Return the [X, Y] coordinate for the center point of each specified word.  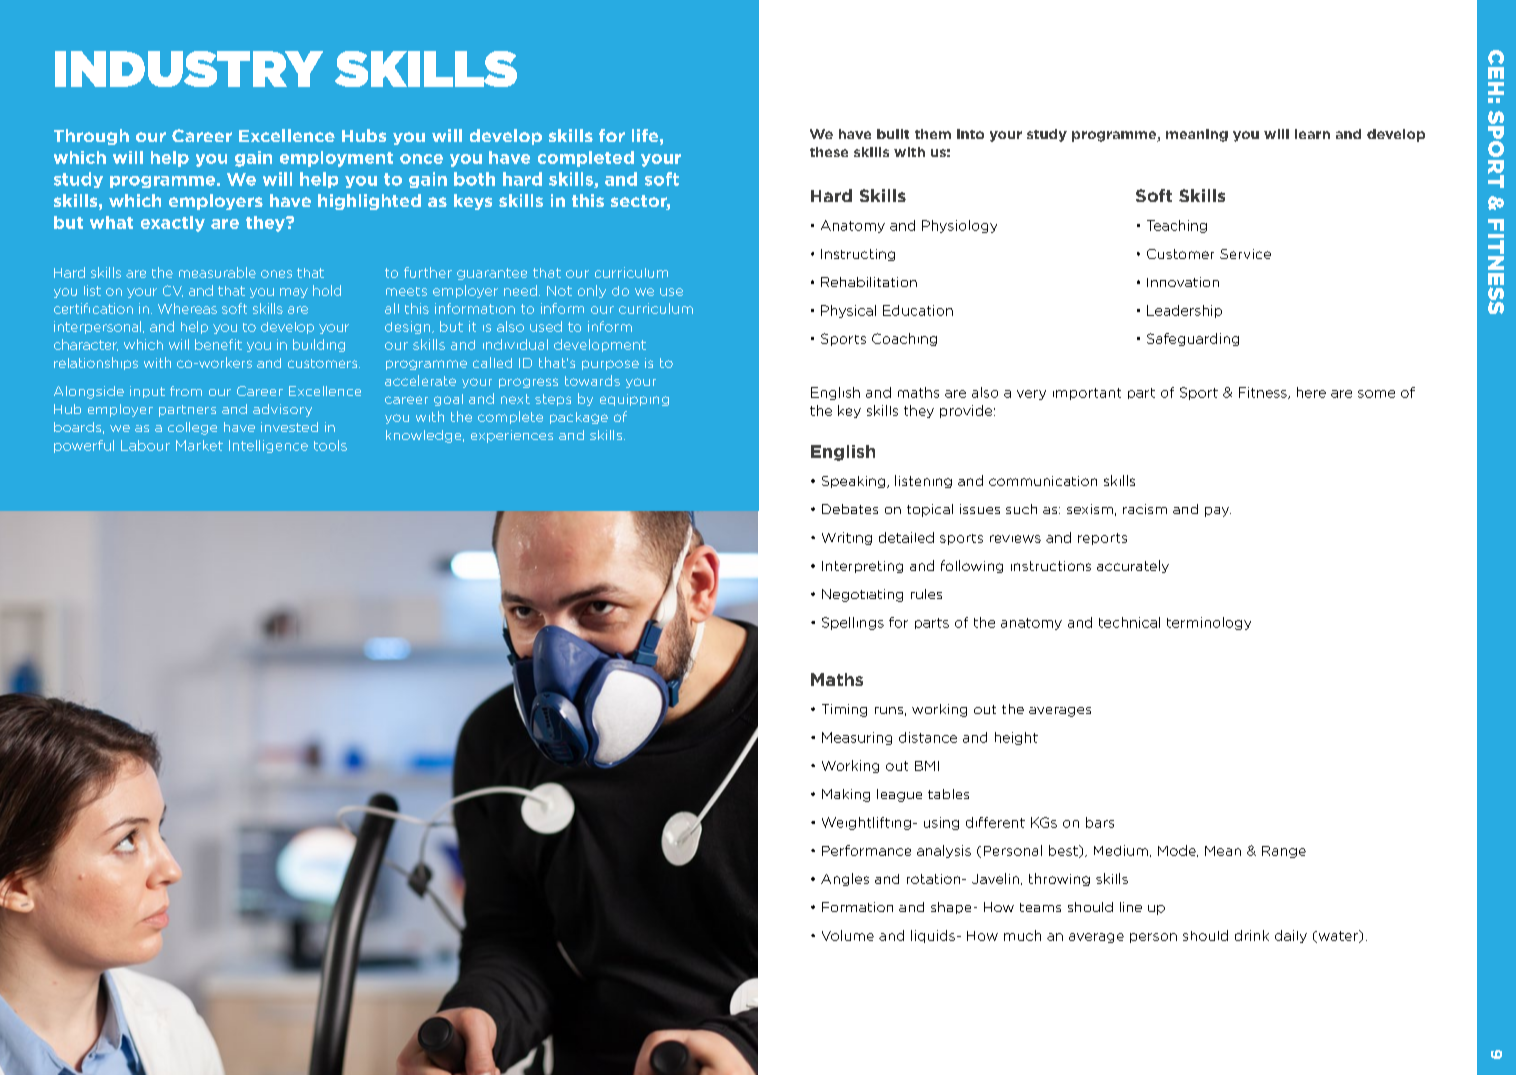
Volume [848, 935]
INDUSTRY [189, 69]
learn [1312, 134]
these [829, 152]
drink [1252, 935]
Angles [845, 879]
